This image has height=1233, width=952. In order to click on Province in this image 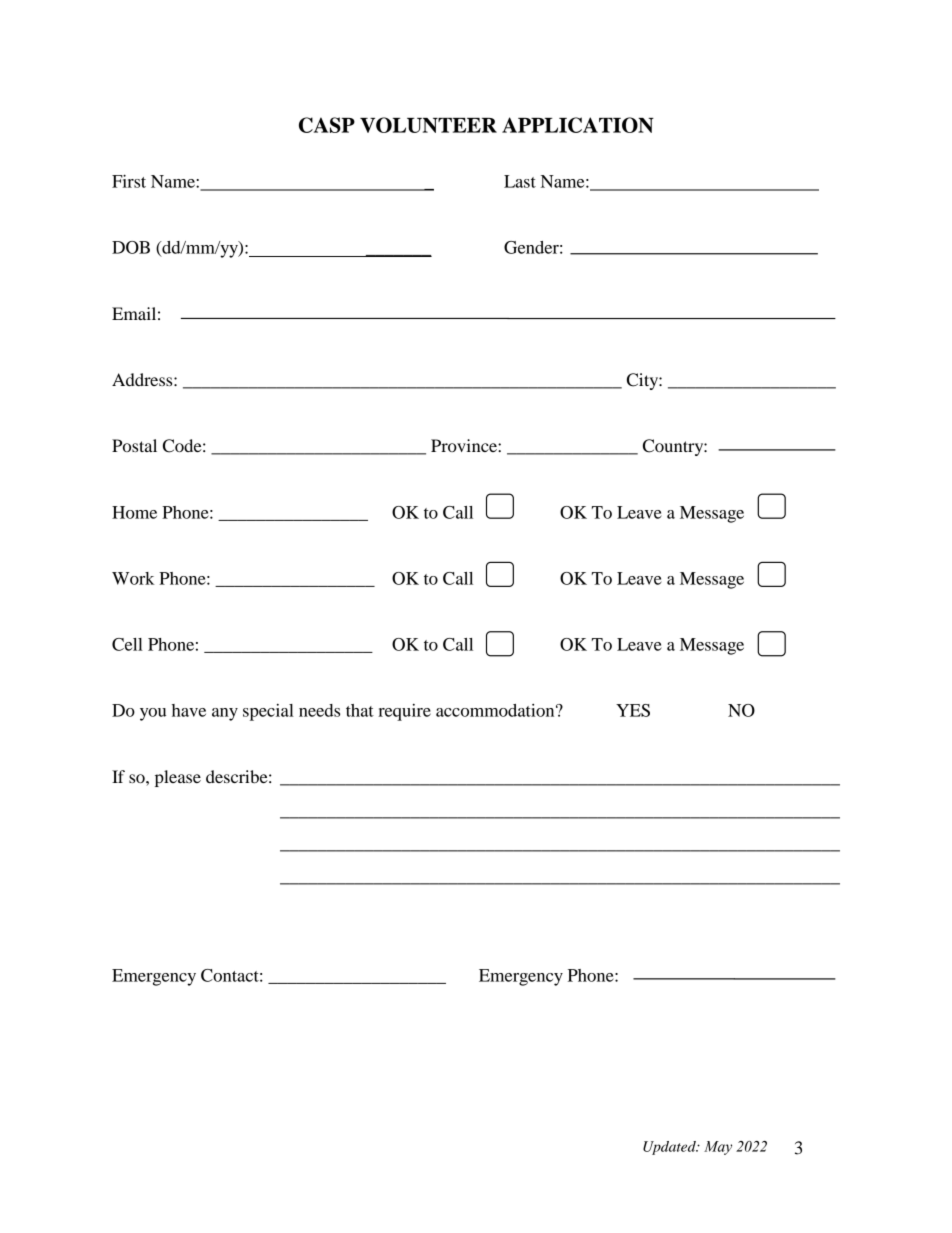, I will do `click(465, 445)`.
